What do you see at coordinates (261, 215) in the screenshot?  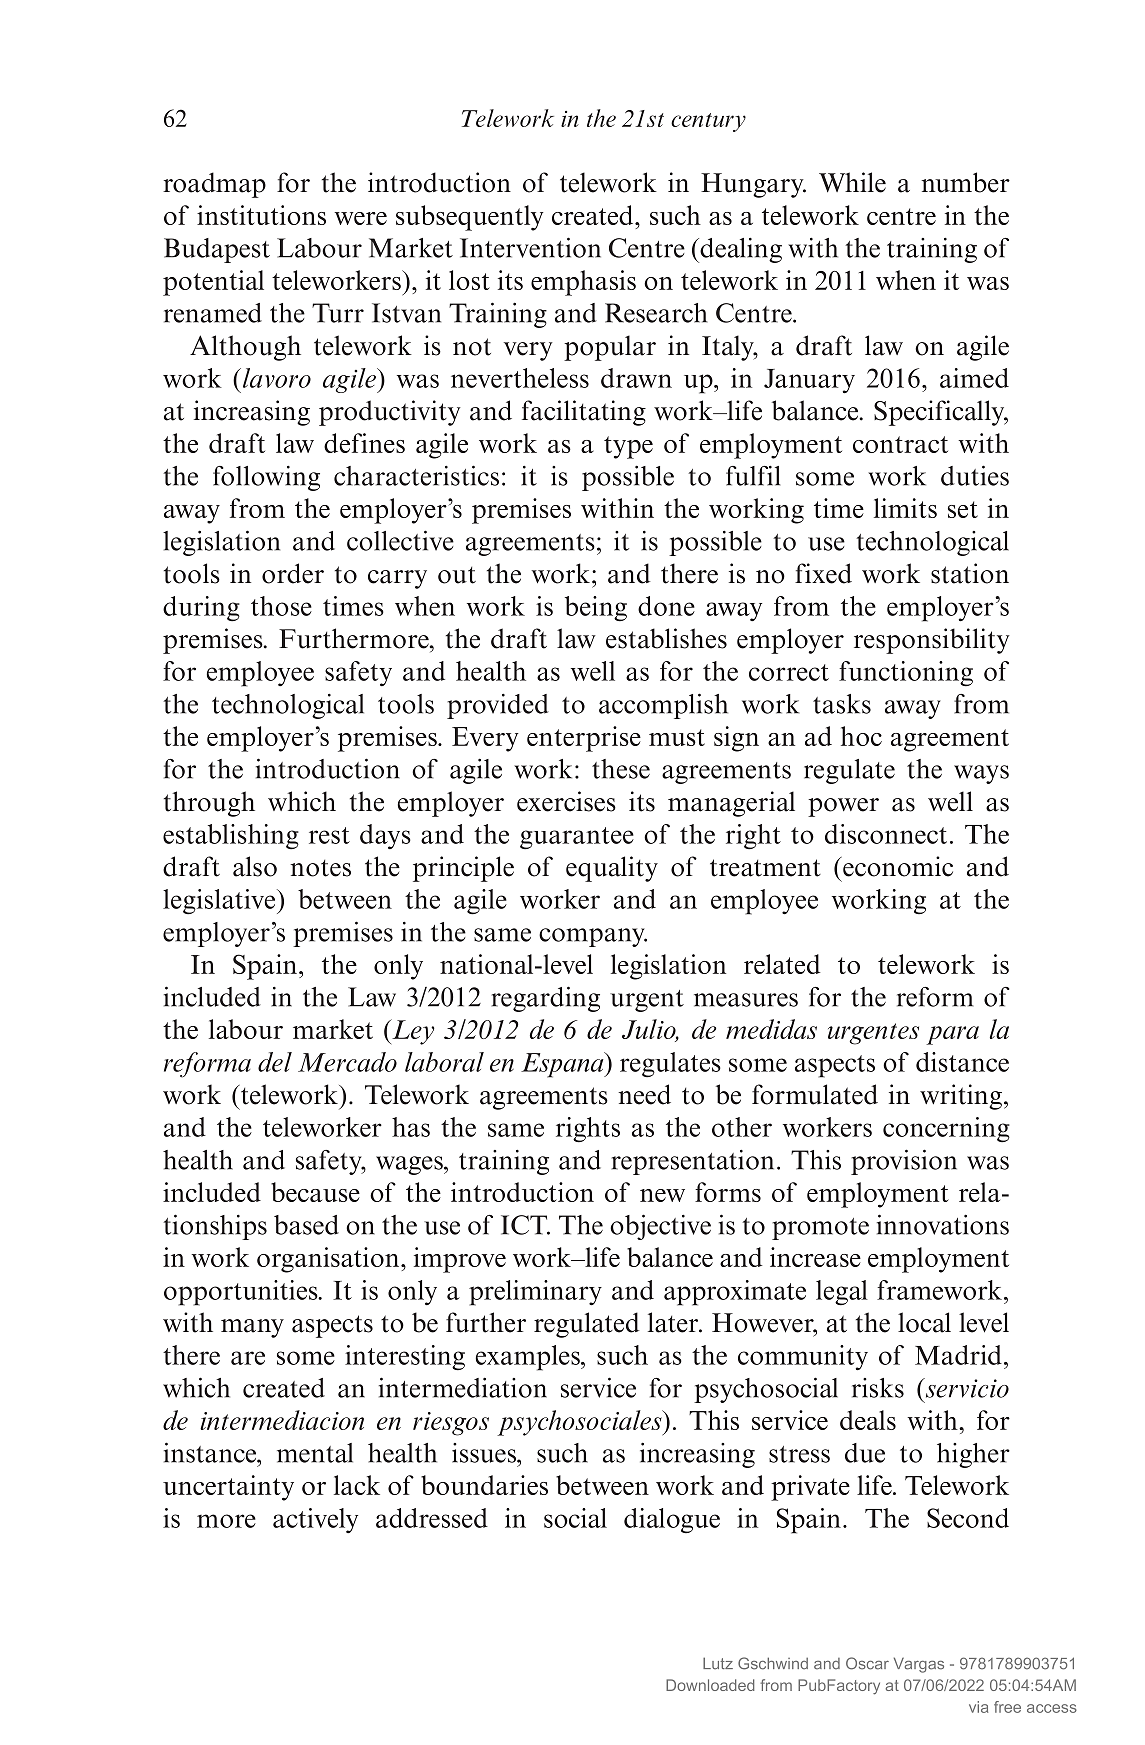 I see `institutions` at bounding box center [261, 215].
